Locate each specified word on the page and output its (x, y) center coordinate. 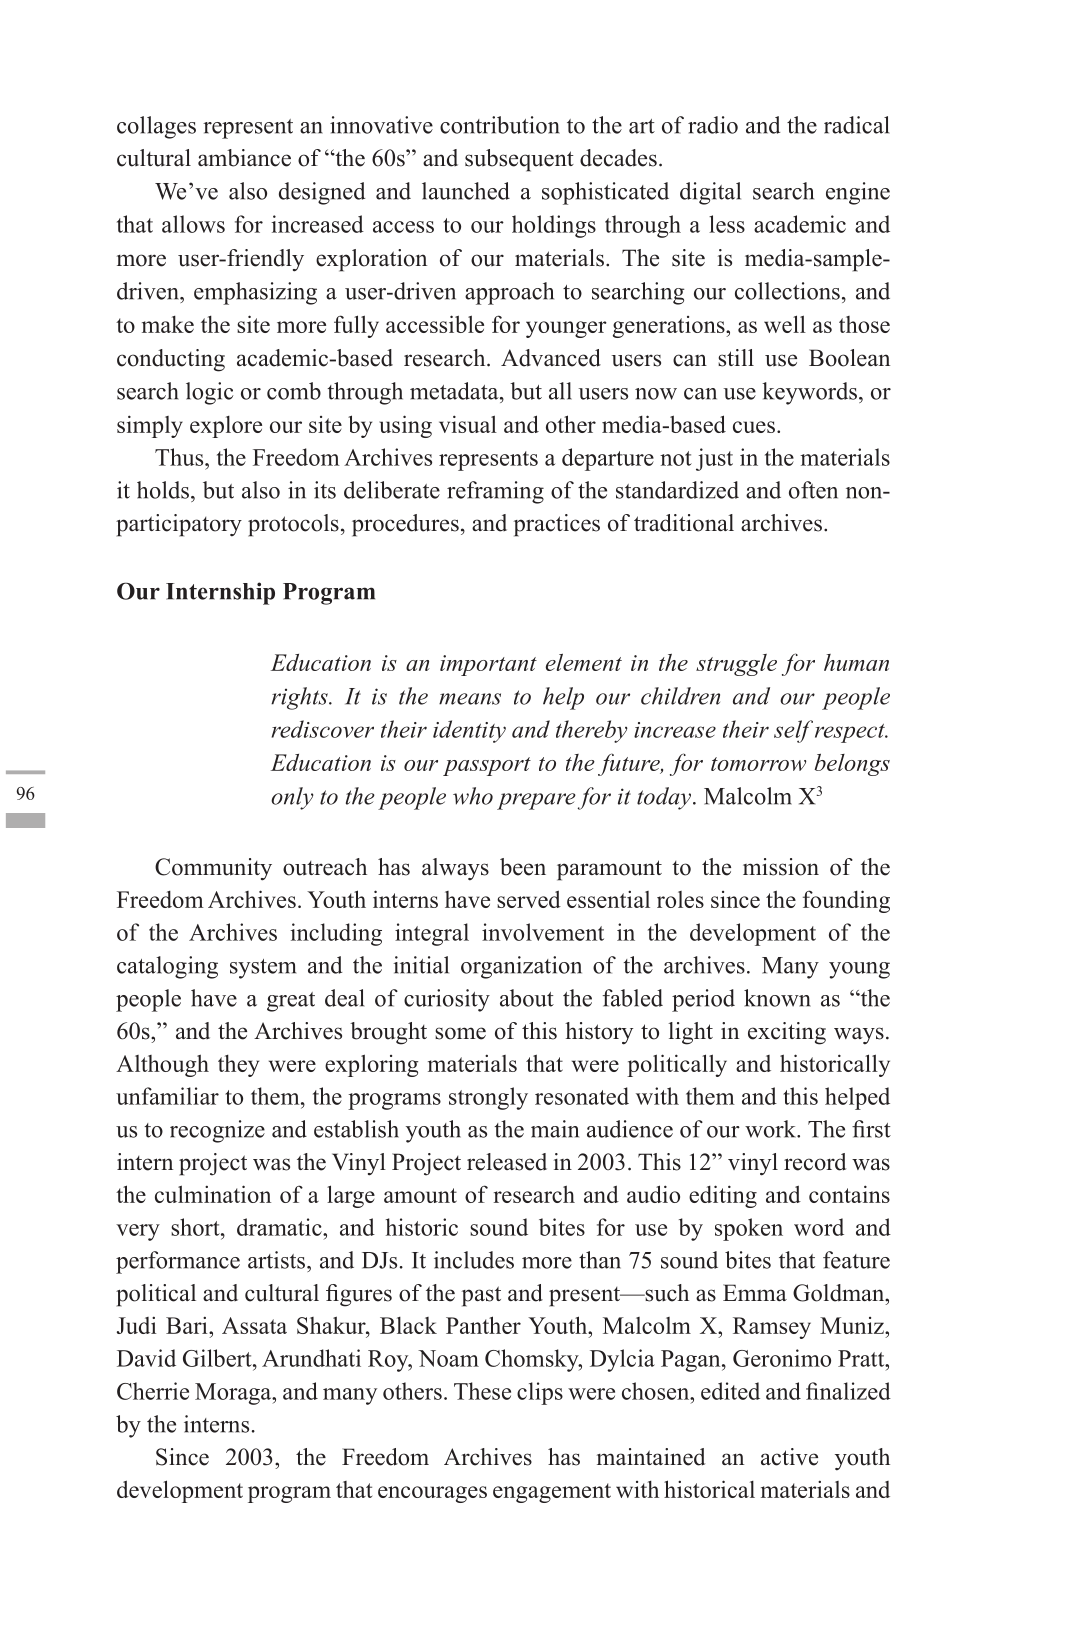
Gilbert (218, 1358)
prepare (536, 801)
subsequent (519, 160)
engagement (552, 1493)
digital (710, 193)
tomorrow (758, 764)
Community (213, 869)
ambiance (244, 158)
